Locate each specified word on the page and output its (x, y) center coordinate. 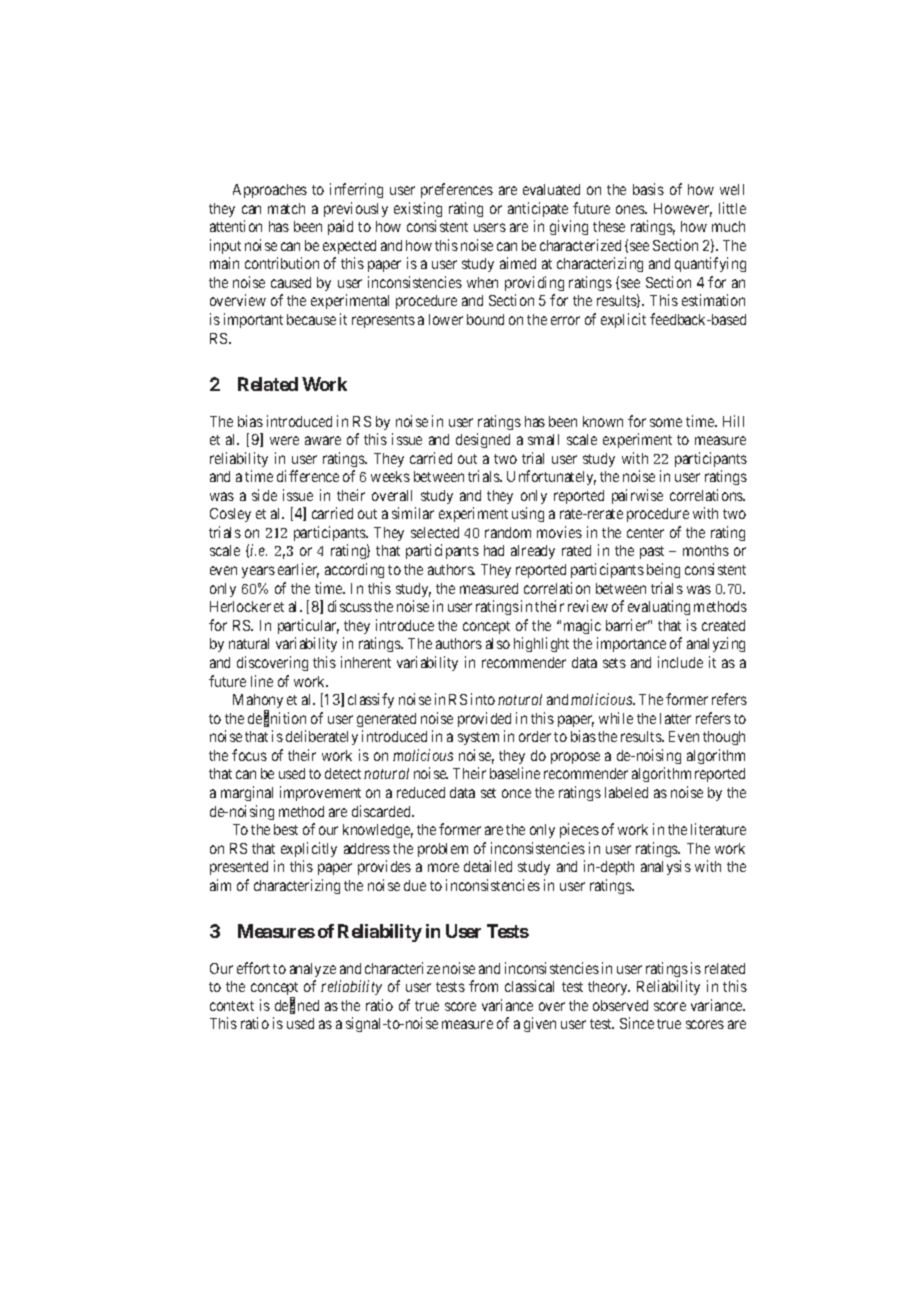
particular (308, 626)
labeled (626, 792)
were (284, 440)
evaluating (659, 607)
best (286, 829)
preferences (457, 190)
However (683, 210)
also (498, 643)
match (286, 208)
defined (297, 1006)
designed (483, 440)
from (483, 986)
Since (637, 1023)
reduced (421, 792)
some (666, 422)
